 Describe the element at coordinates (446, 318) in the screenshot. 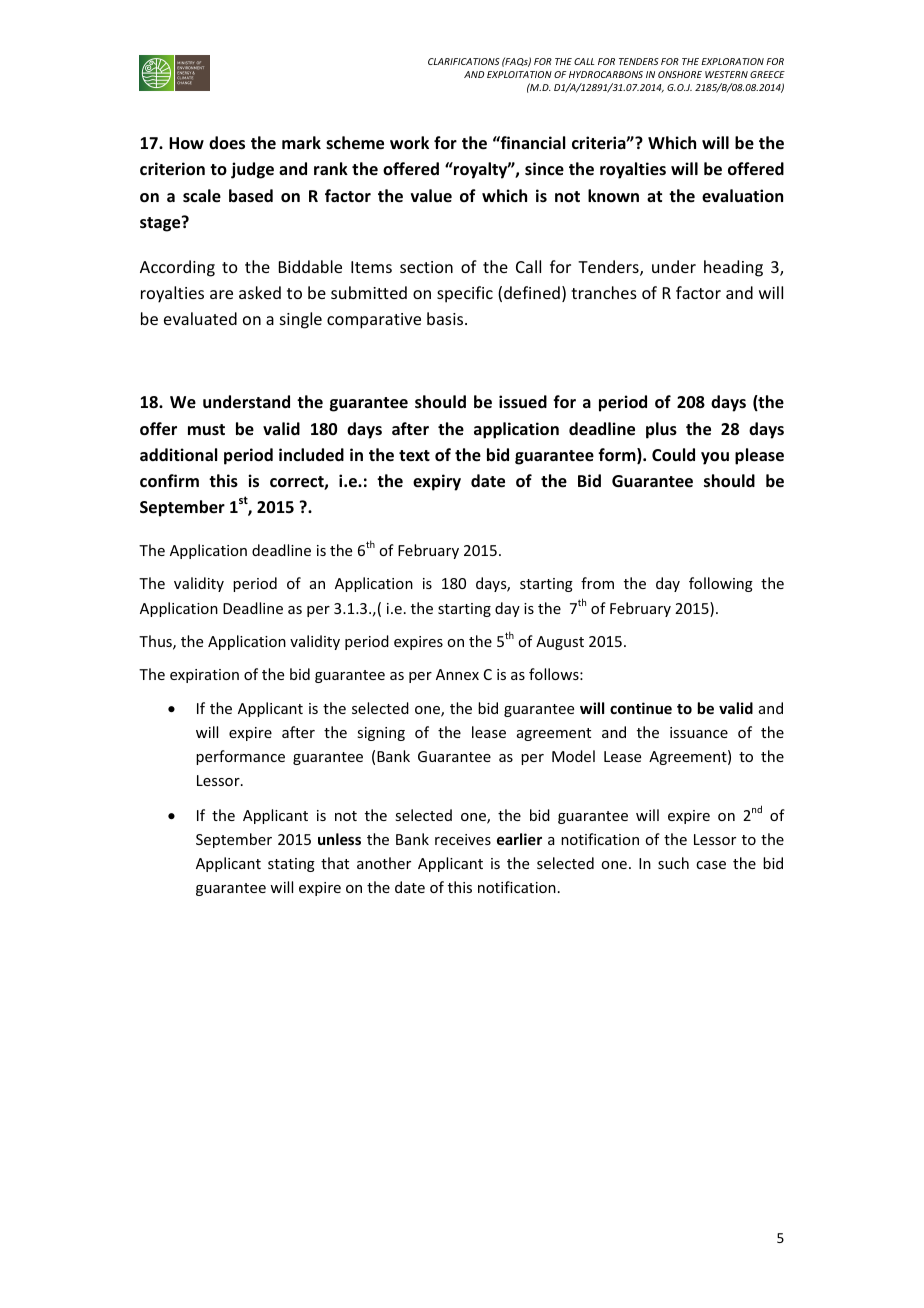

I see `basis` at that location.
